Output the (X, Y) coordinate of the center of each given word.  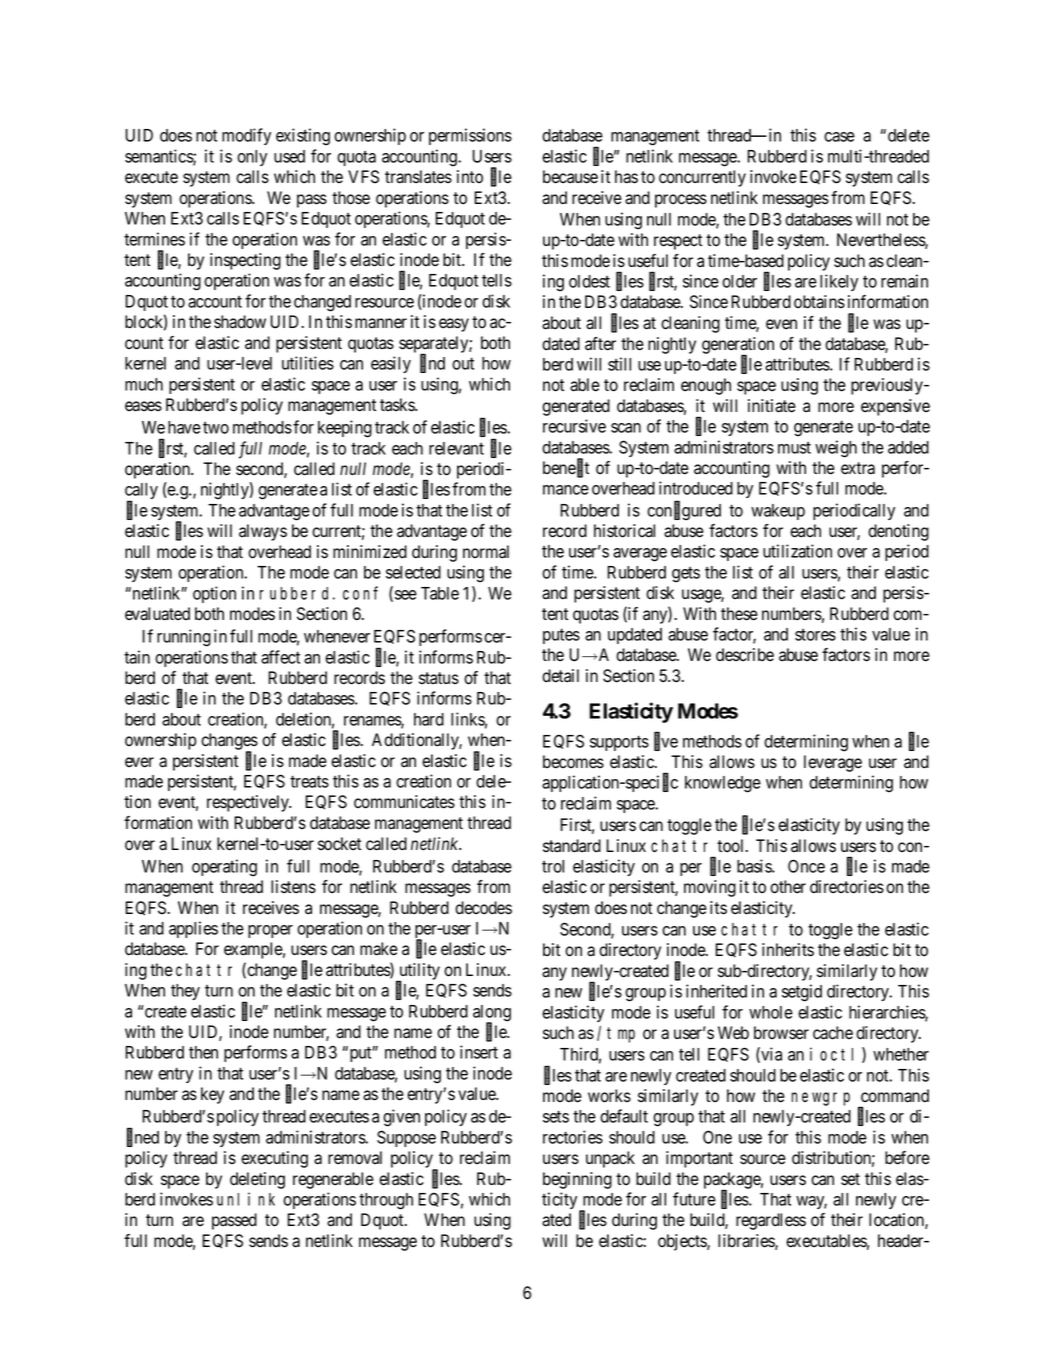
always (263, 532)
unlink (246, 1199)
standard (572, 846)
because (570, 177)
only (252, 158)
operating (224, 868)
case (839, 137)
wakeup (778, 512)
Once (806, 866)
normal (486, 552)
